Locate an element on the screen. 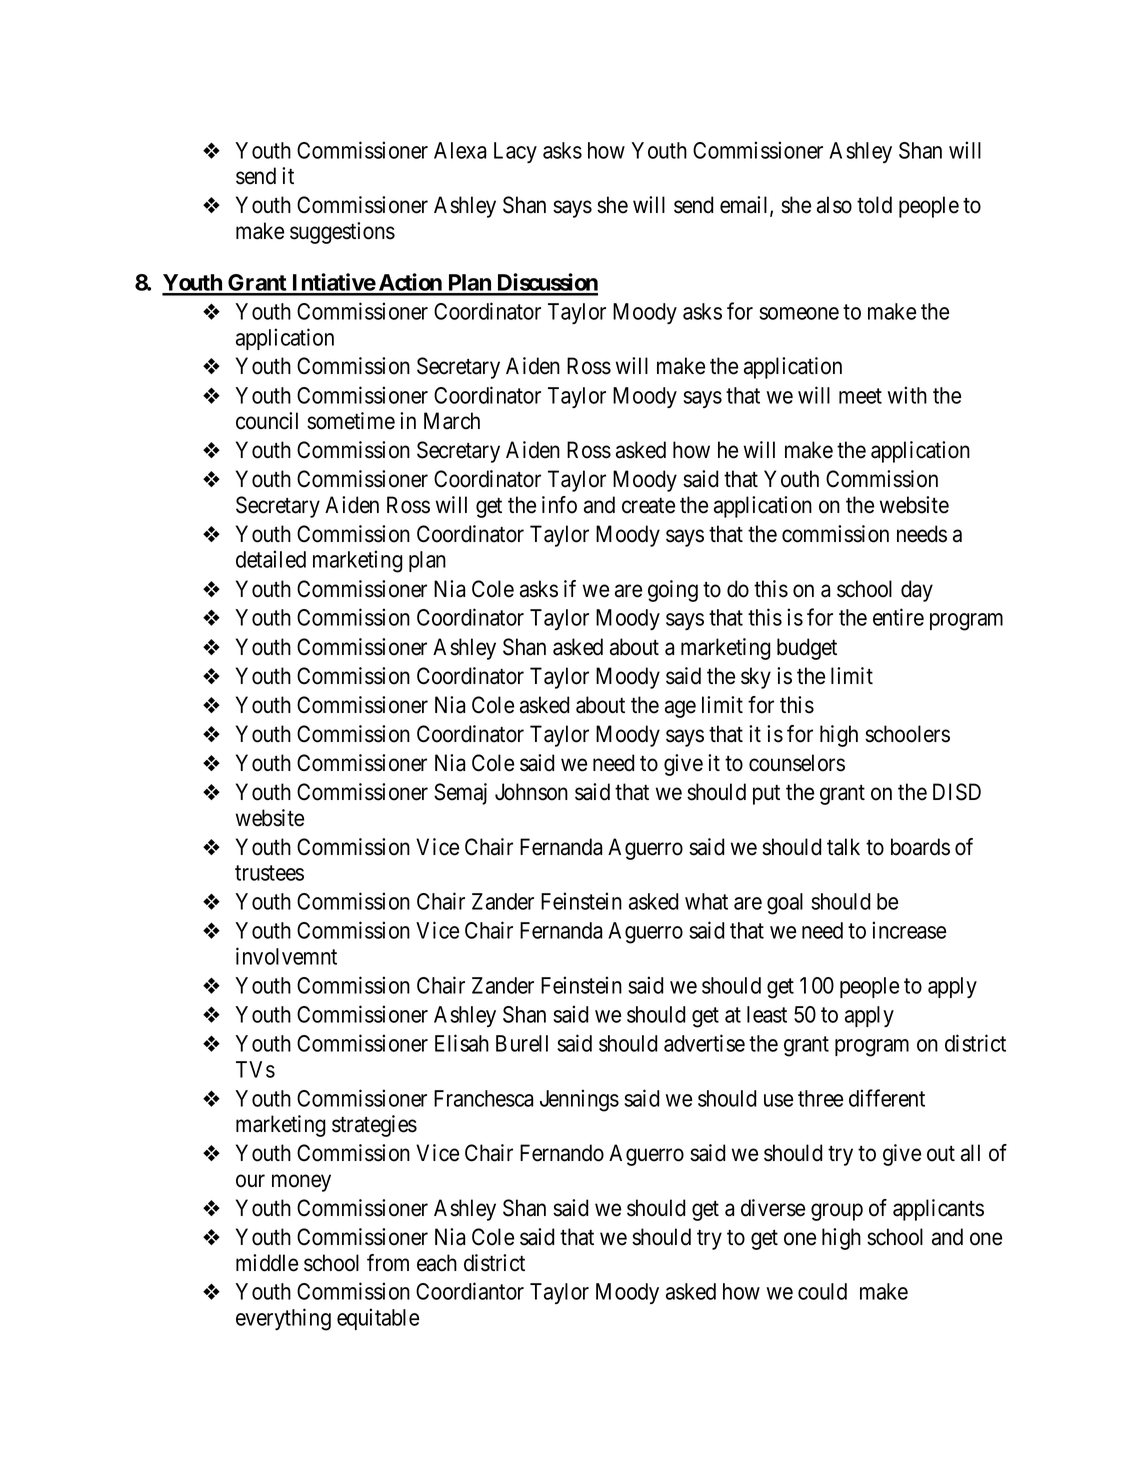 This screenshot has width=1143, height=1479. told is located at coordinates (874, 205).
